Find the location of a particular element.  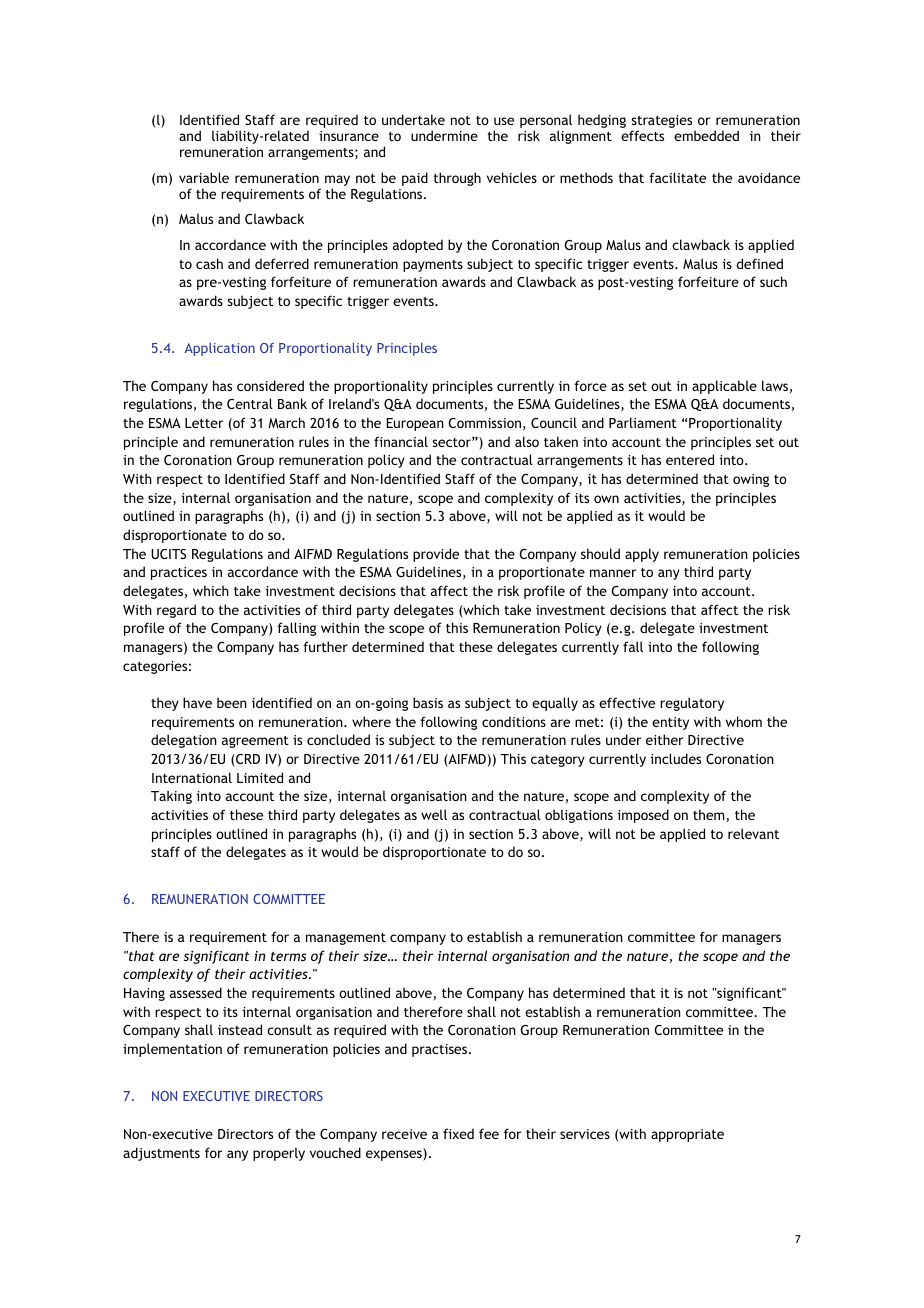

entered is located at coordinates (690, 459).
